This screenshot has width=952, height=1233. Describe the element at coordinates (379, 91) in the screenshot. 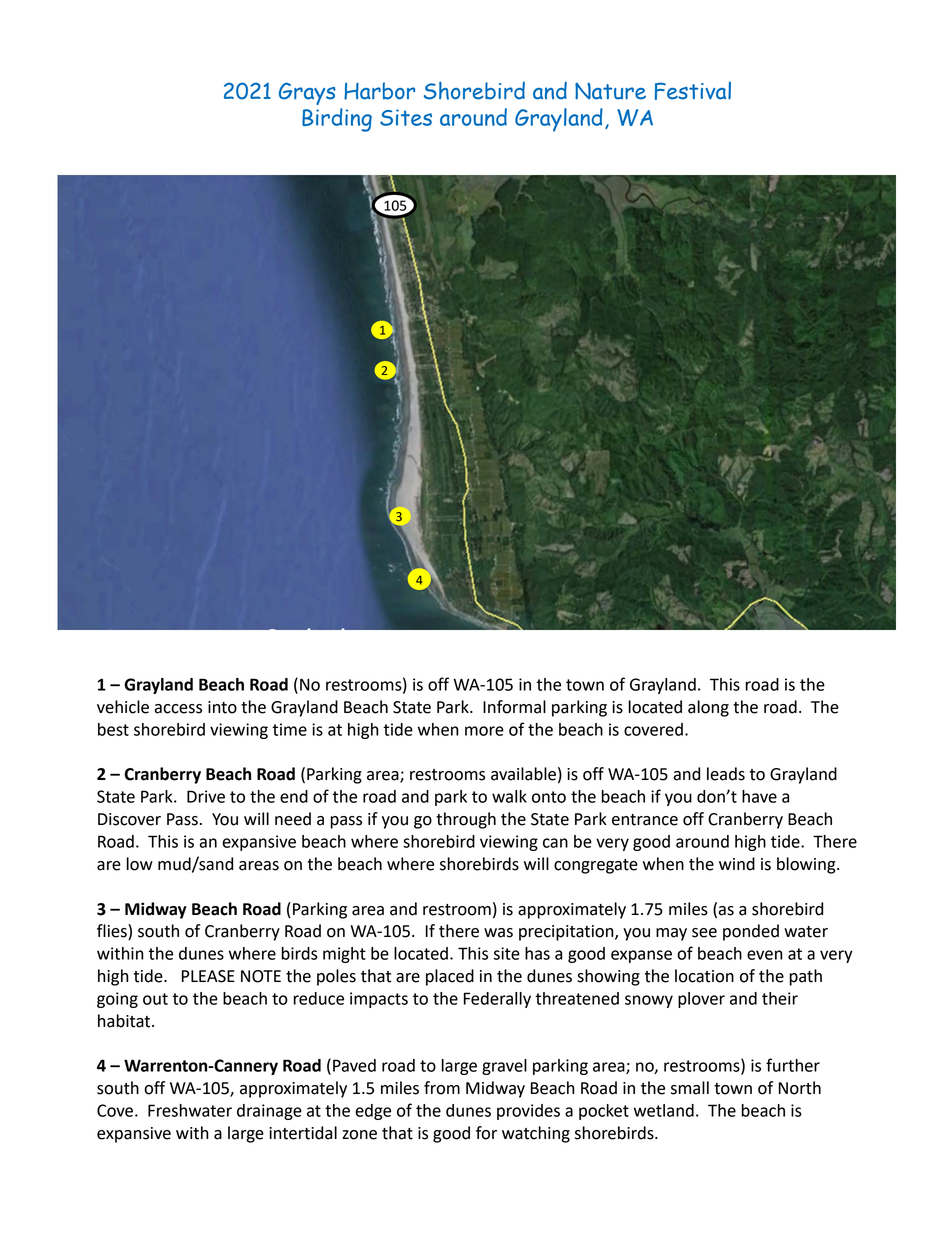

I see `Harbor` at that location.
